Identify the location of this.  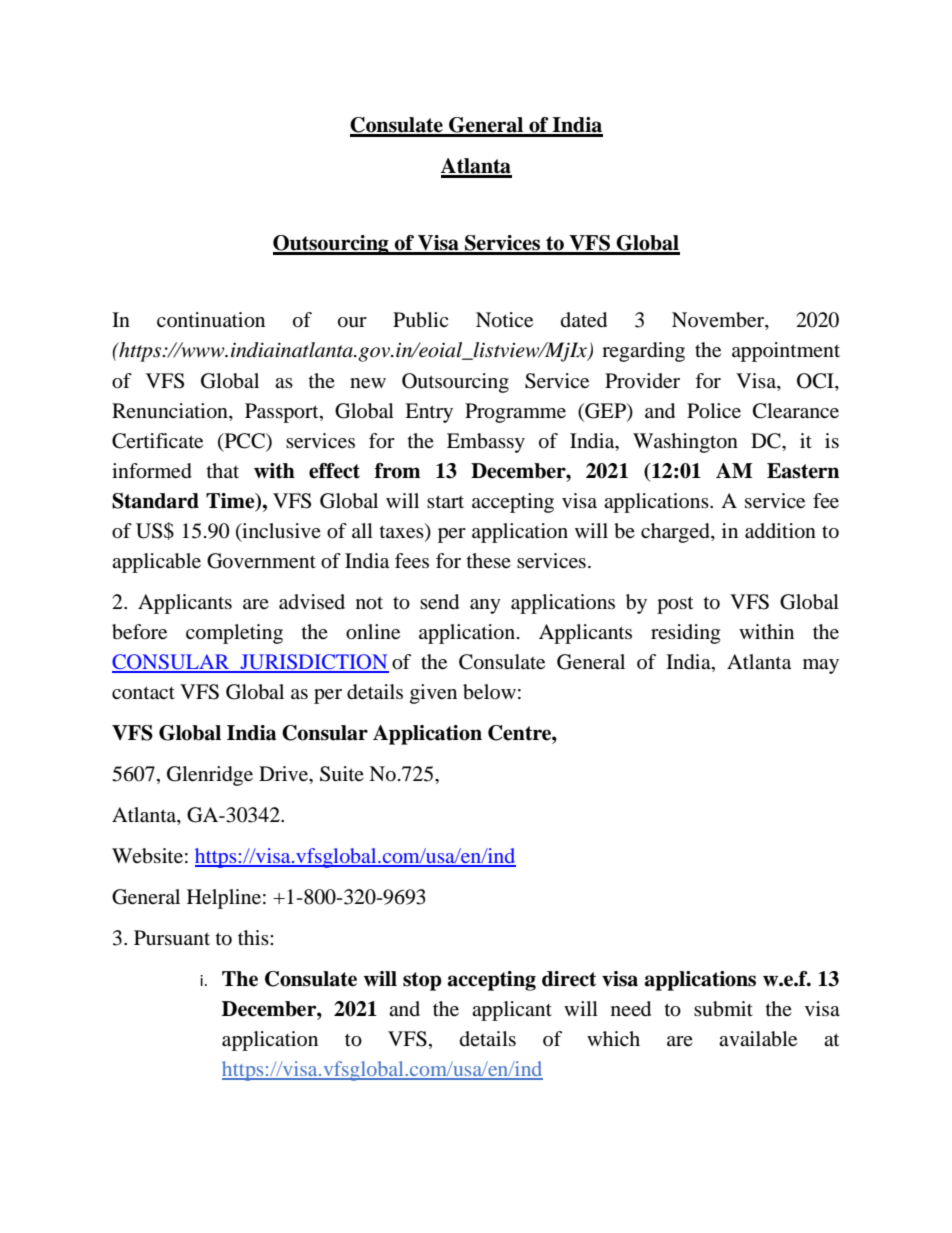
(254, 937).
